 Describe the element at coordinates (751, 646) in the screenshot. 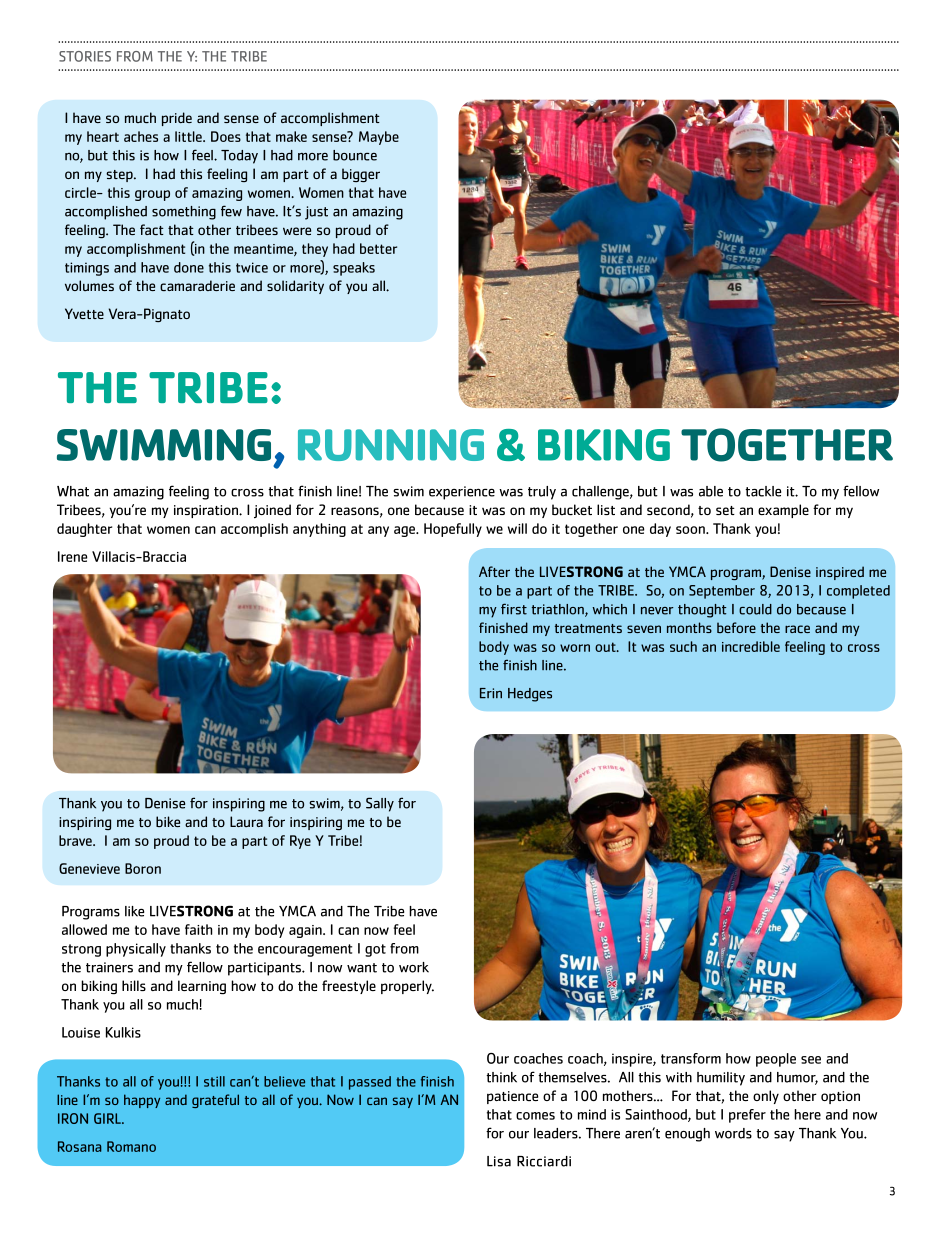

I see `incredible` at that location.
